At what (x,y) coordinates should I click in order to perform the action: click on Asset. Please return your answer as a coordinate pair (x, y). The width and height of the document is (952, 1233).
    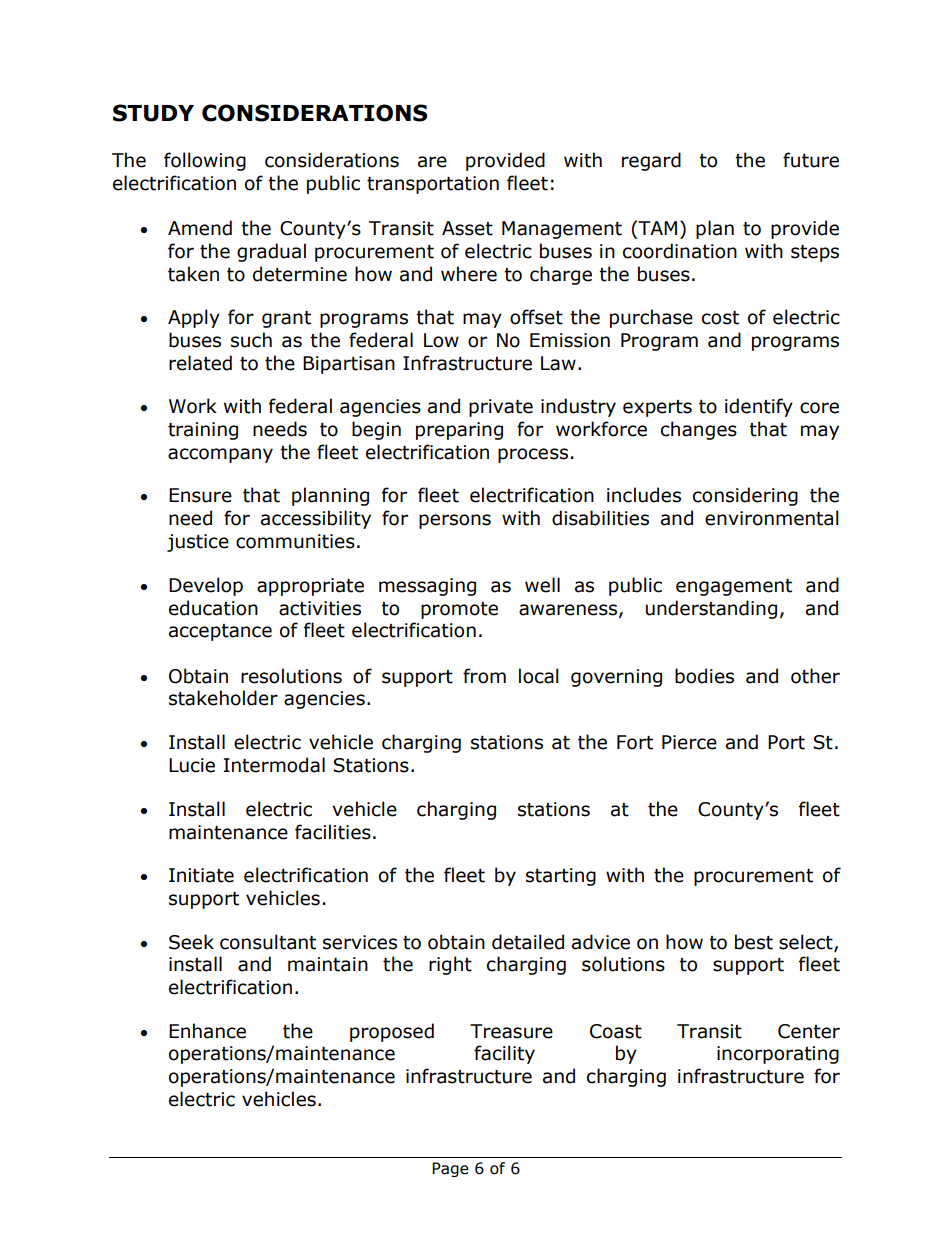
    Looking at the image, I should click on (467, 228).
